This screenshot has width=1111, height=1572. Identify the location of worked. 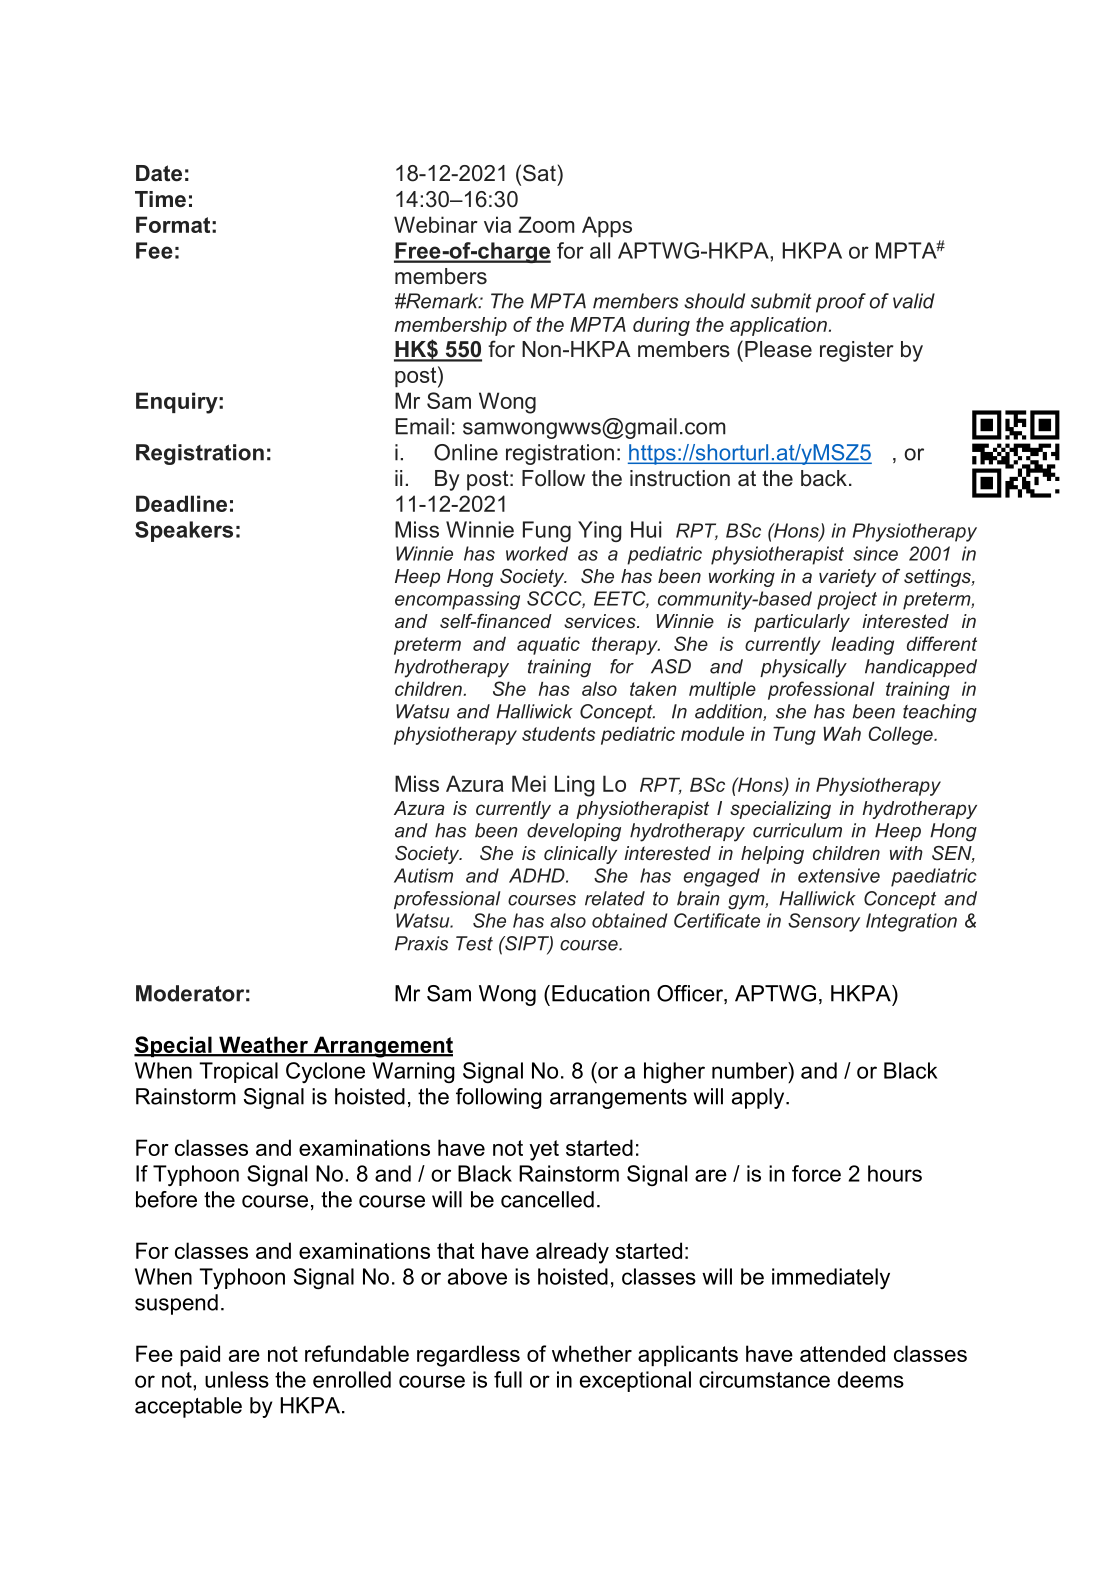
(537, 553).
